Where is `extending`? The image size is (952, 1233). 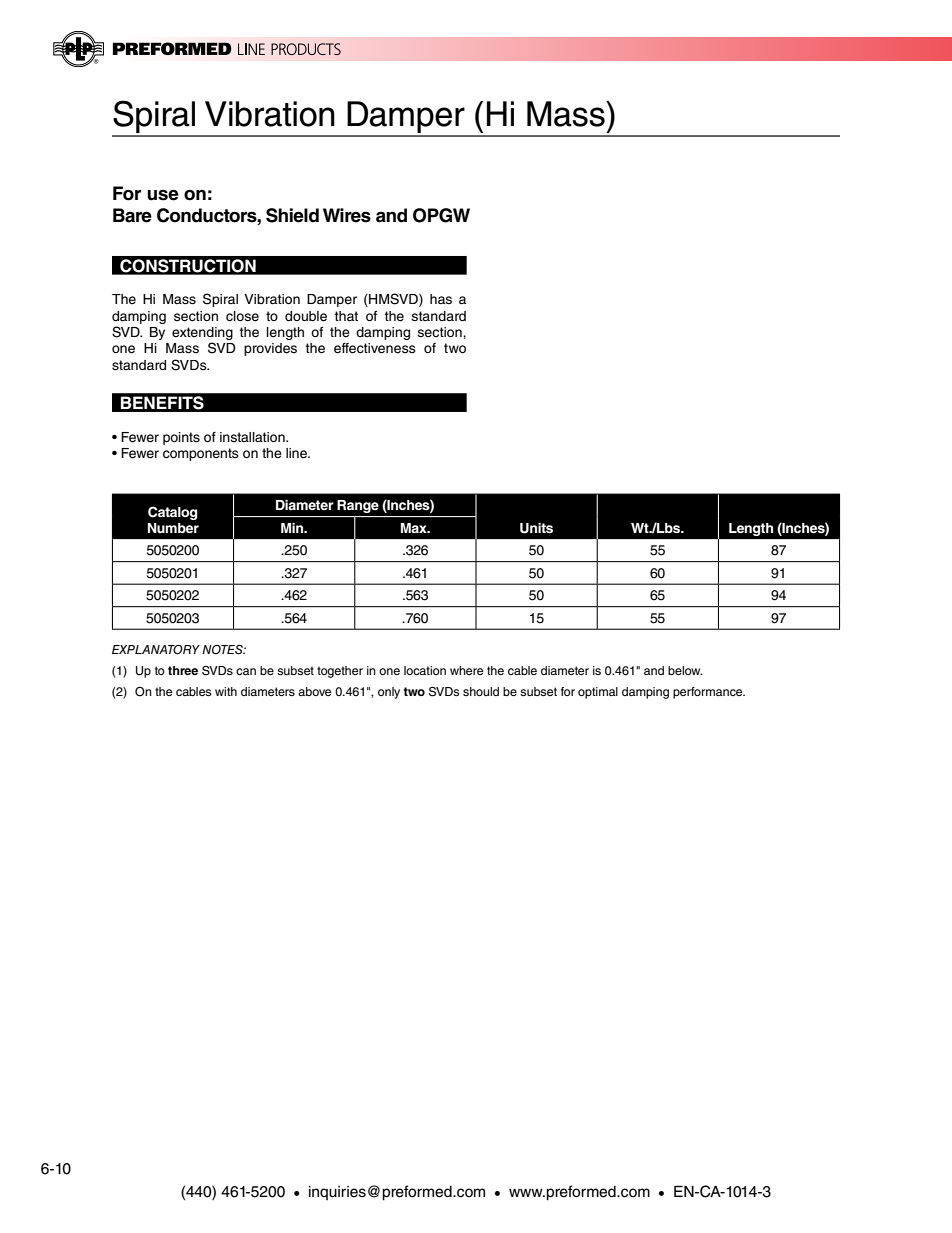
extending is located at coordinates (202, 333).
